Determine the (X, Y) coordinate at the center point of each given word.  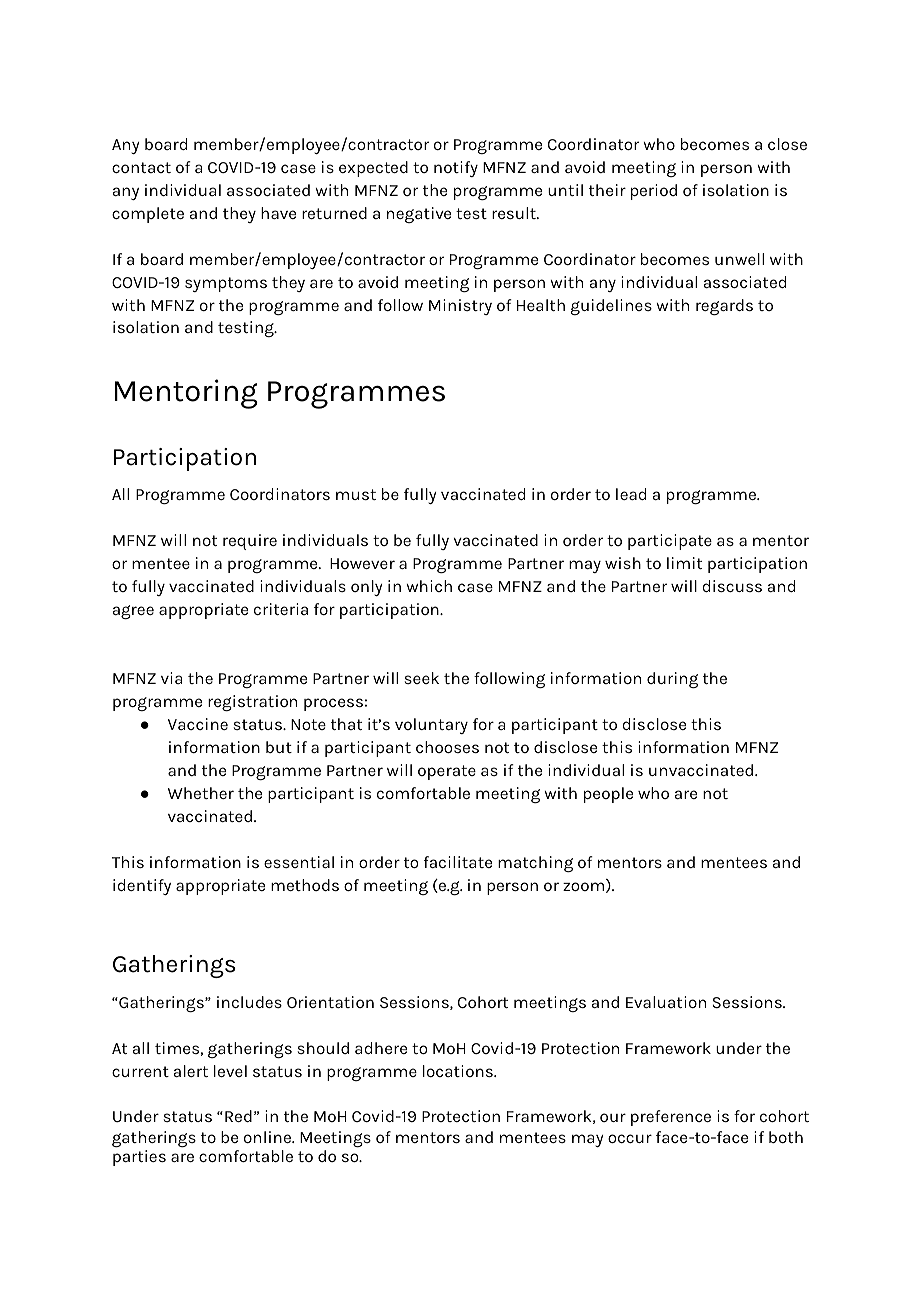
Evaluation (666, 1002)
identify (142, 887)
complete (148, 215)
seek (421, 678)
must (356, 494)
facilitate (458, 862)
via (171, 678)
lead (631, 494)
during (672, 680)
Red (238, 1116)
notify (456, 169)
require (250, 542)
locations (459, 1071)
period (654, 192)
